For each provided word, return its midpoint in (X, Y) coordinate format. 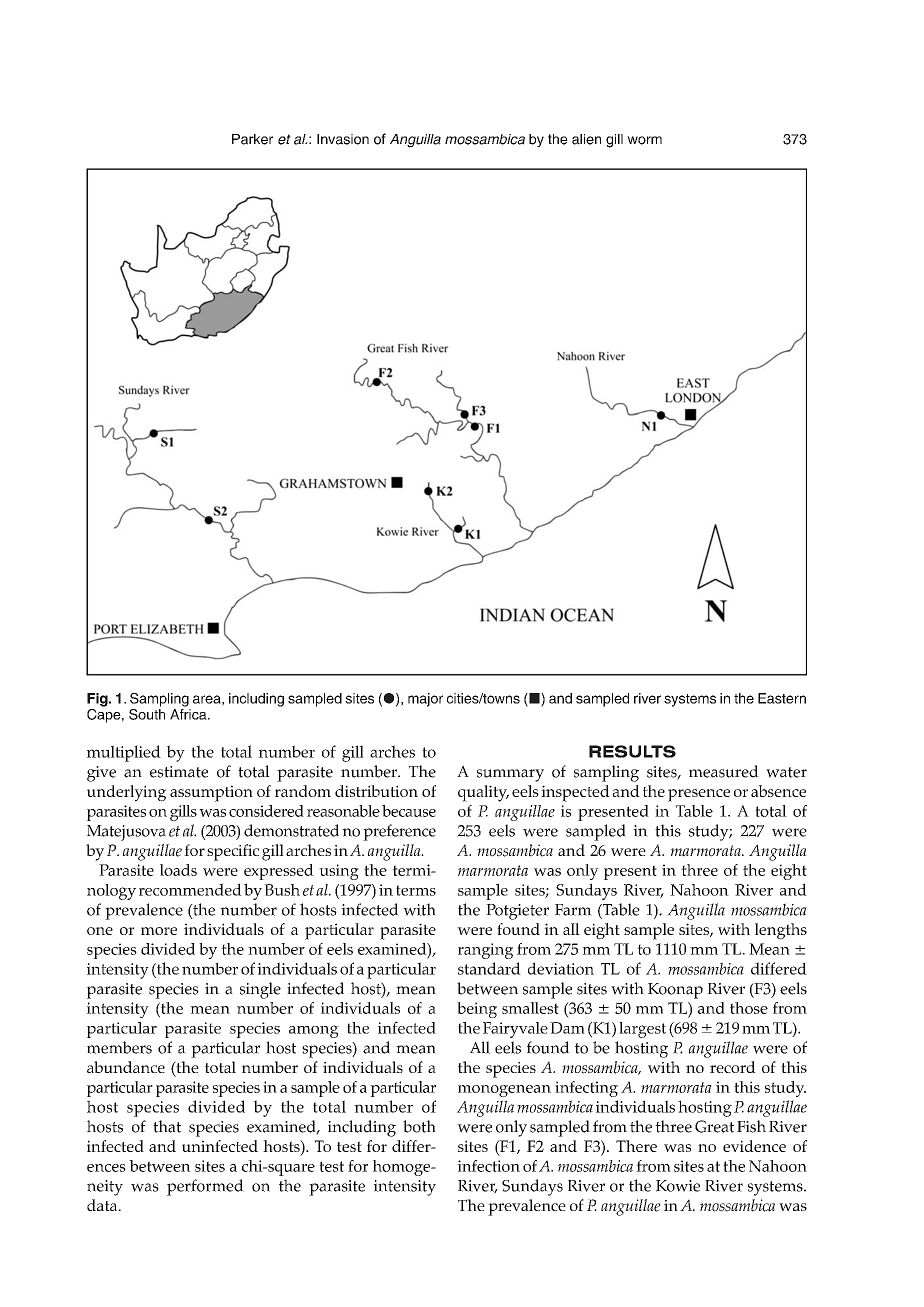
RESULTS (632, 751)
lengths (781, 931)
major (425, 700)
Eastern (782, 698)
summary (510, 775)
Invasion (343, 139)
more (159, 931)
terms (416, 890)
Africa (189, 714)
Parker (252, 139)
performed (205, 1187)
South (147, 713)
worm (644, 140)
